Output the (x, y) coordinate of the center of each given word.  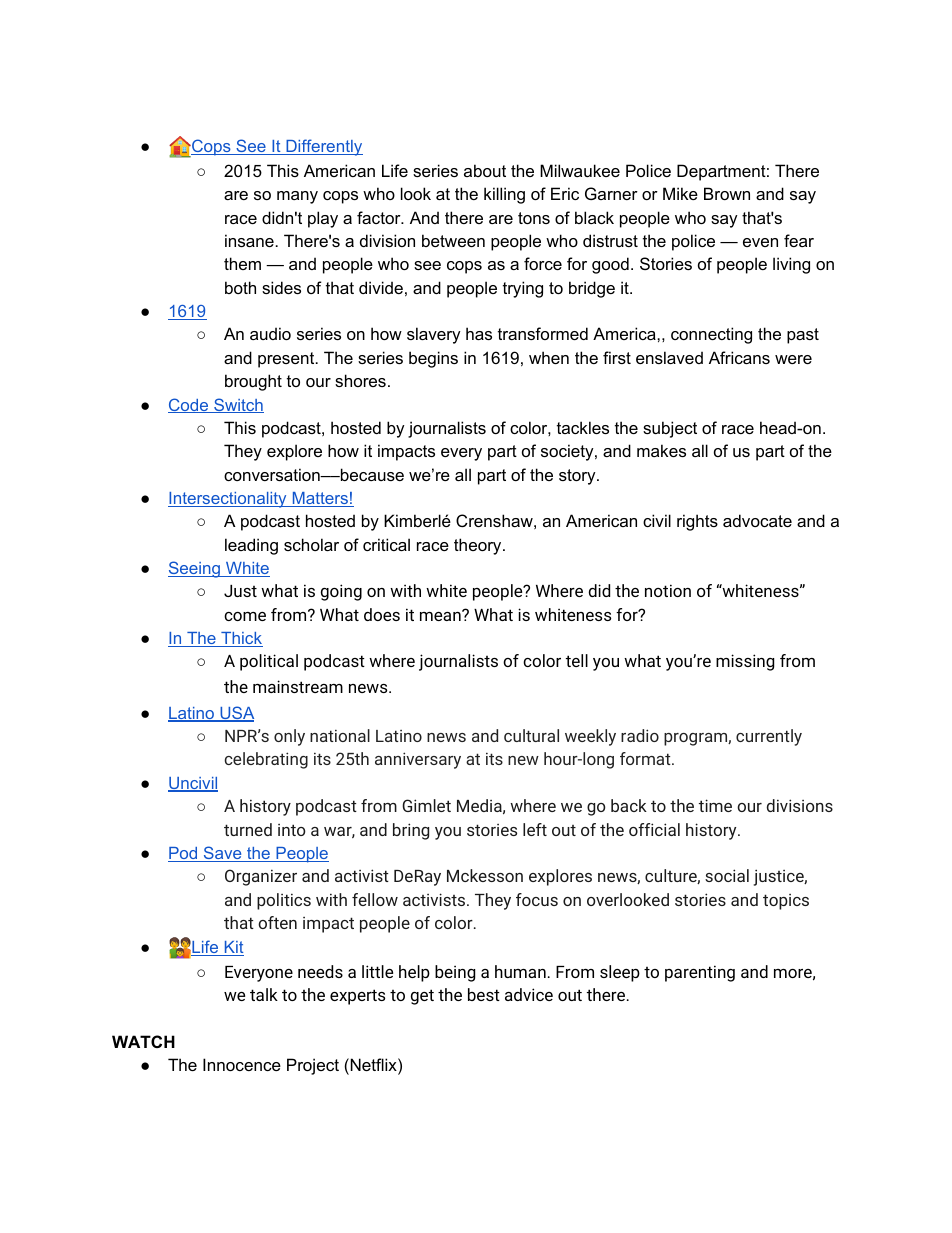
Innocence (242, 1064)
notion (668, 590)
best (484, 994)
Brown (727, 193)
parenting (700, 973)
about (485, 170)
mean (441, 615)
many (297, 197)
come (245, 616)
